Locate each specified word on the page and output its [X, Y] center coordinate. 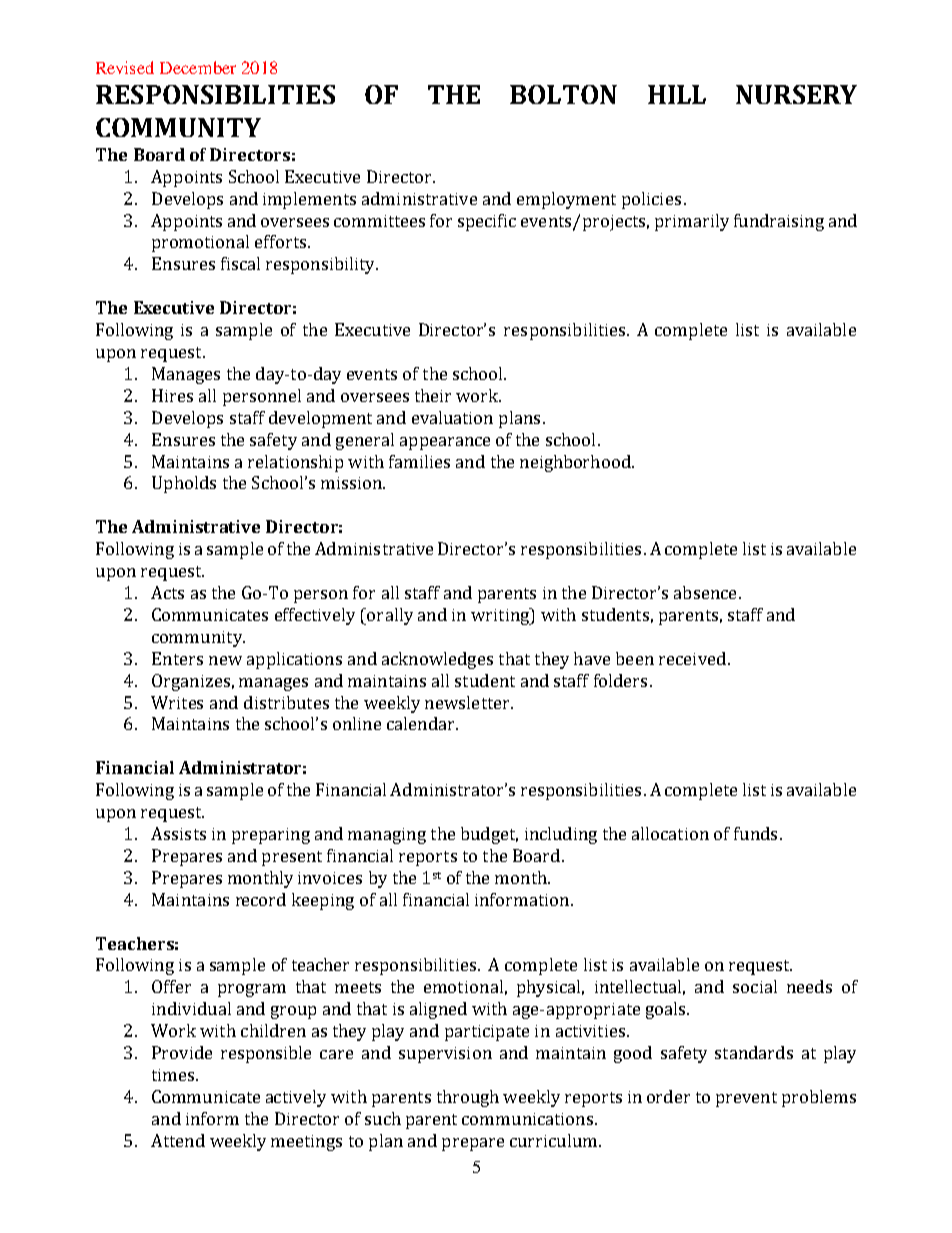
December [198, 67]
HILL [677, 94]
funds [755, 833]
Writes [177, 702]
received [692, 658]
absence [705, 592]
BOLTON [563, 94]
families [419, 461]
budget [489, 835]
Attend [178, 1140]
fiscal [240, 263]
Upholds [184, 484]
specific [487, 222]
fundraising [779, 222]
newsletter [468, 702]
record [261, 899]
